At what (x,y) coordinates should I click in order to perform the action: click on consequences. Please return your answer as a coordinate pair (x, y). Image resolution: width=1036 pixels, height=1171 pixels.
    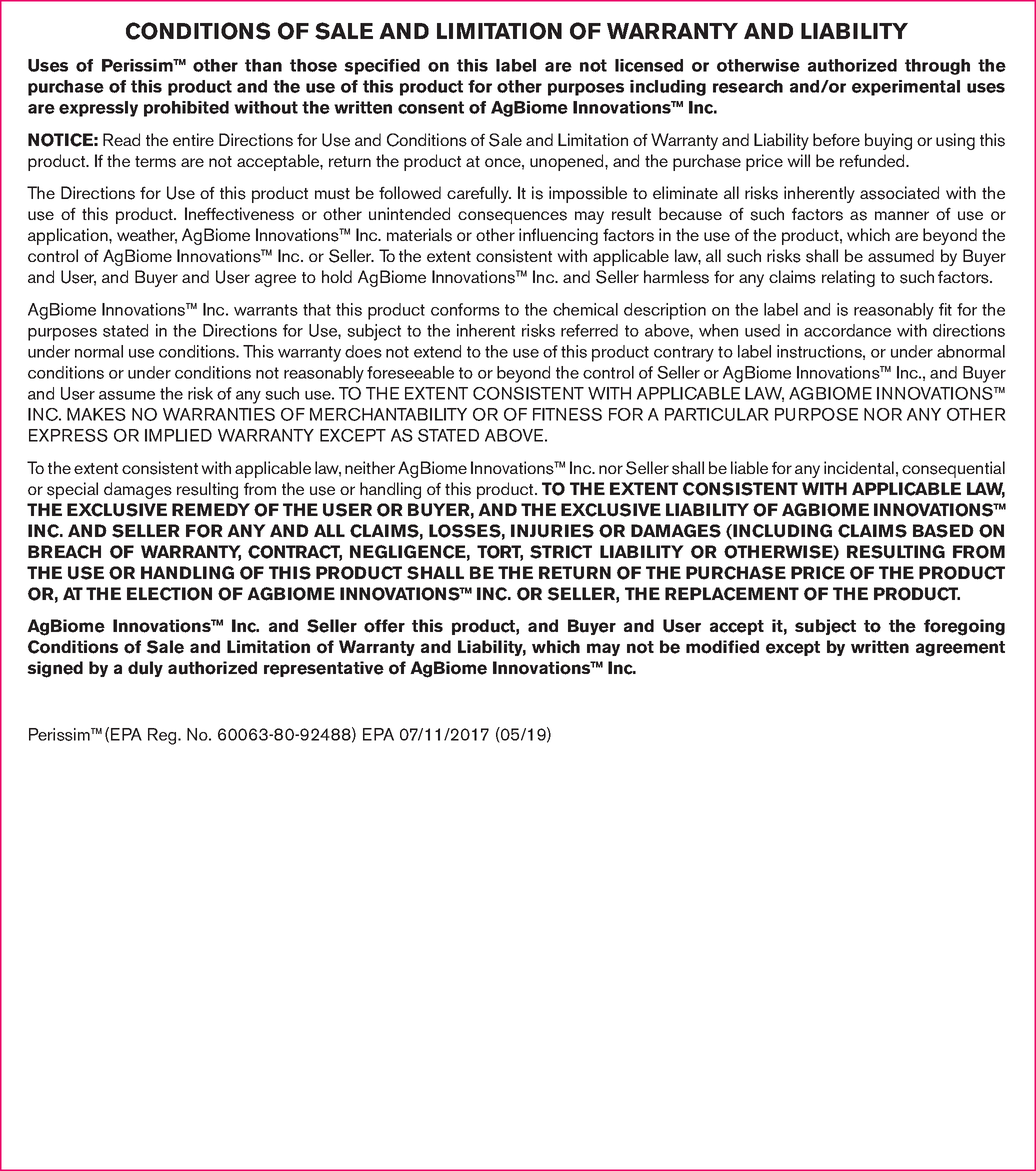
    Looking at the image, I should click on (512, 217).
